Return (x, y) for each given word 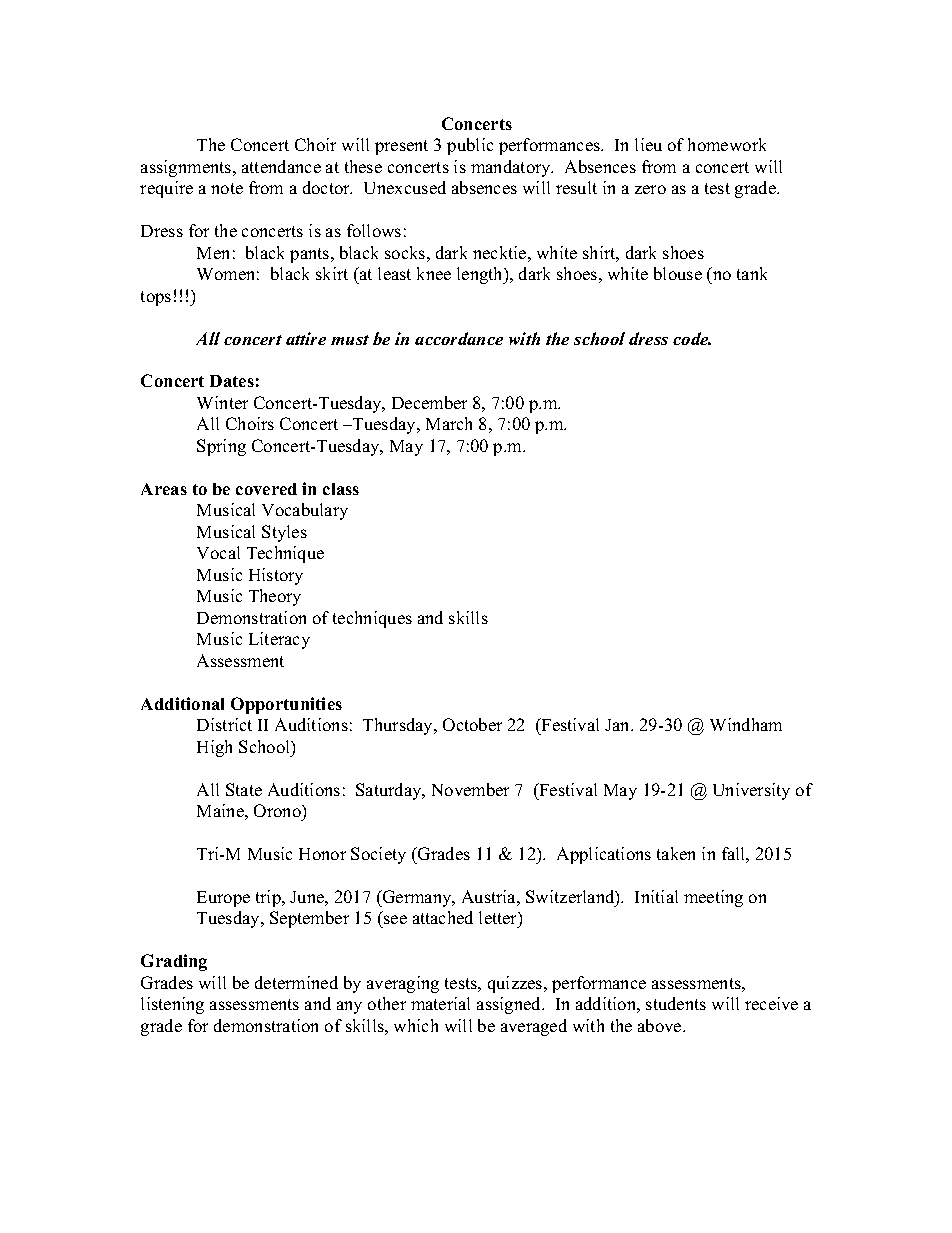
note (227, 188)
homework (727, 144)
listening (172, 1005)
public (470, 146)
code (692, 338)
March (449, 423)
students (676, 1003)
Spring (221, 447)
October (472, 724)
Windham (746, 724)
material (440, 1003)
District (224, 724)
